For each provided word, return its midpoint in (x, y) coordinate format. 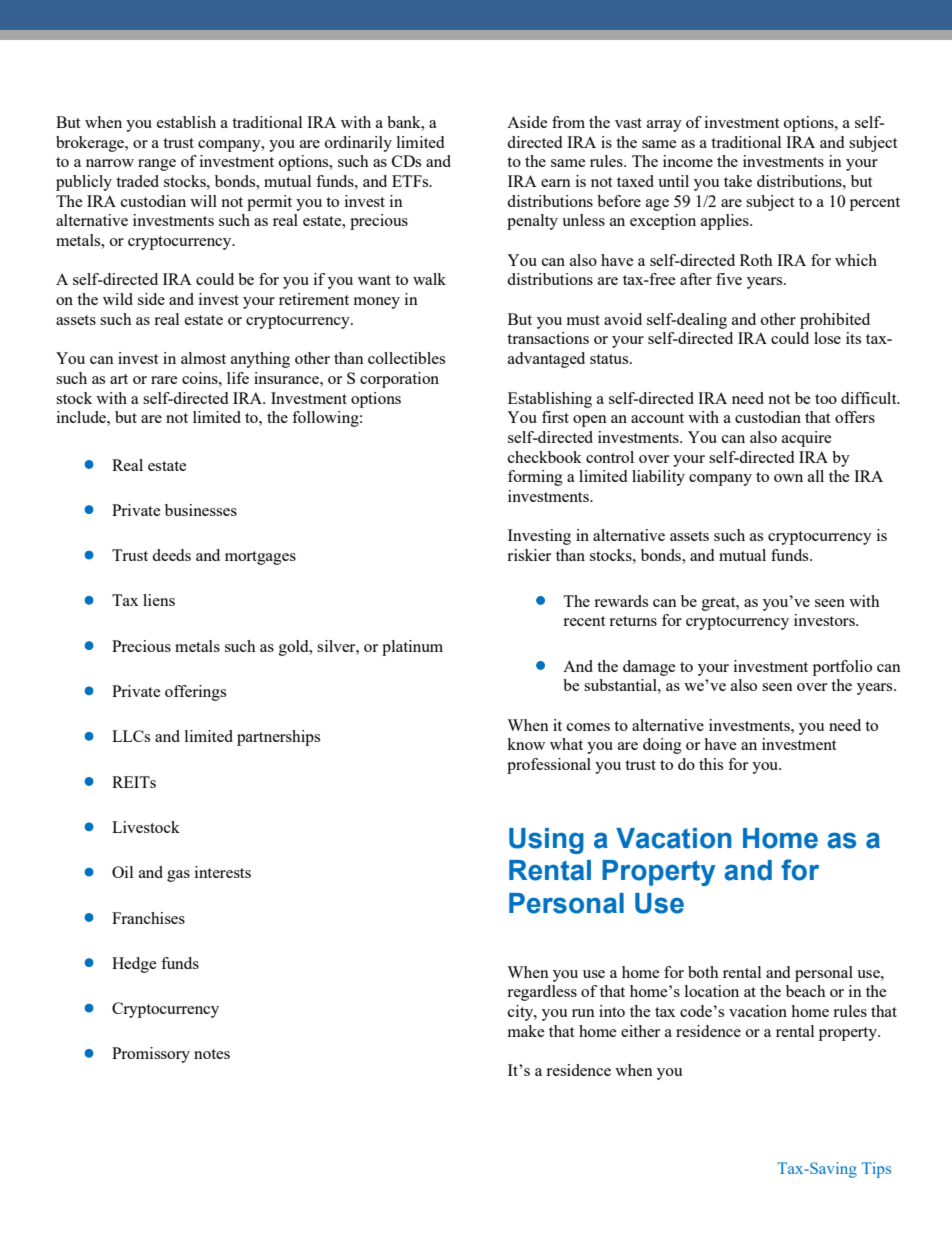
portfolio (842, 668)
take (738, 181)
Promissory (151, 1055)
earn (556, 183)
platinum (412, 648)
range (157, 165)
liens (159, 600)
